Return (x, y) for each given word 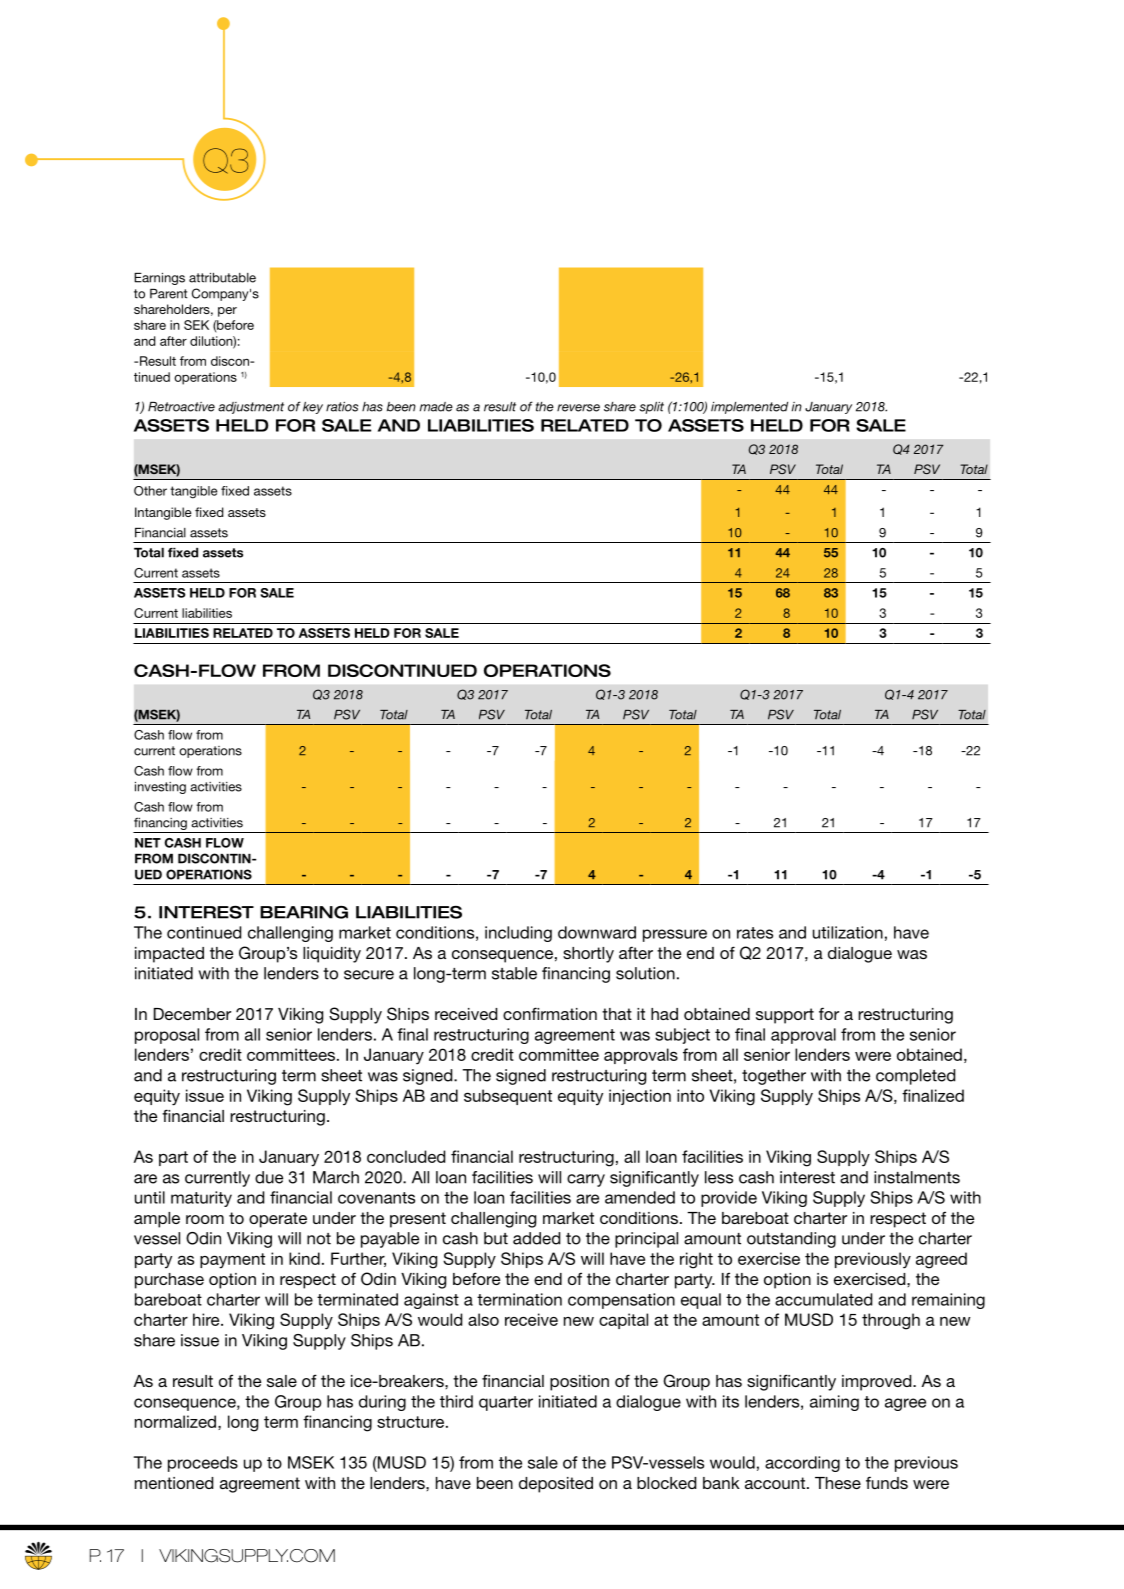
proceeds (203, 1464)
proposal (167, 1036)
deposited (556, 1485)
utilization (848, 932)
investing (160, 788)
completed (915, 1077)
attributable (222, 278)
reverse (578, 408)
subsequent (508, 1097)
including (518, 934)
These (838, 1483)
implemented (749, 408)
